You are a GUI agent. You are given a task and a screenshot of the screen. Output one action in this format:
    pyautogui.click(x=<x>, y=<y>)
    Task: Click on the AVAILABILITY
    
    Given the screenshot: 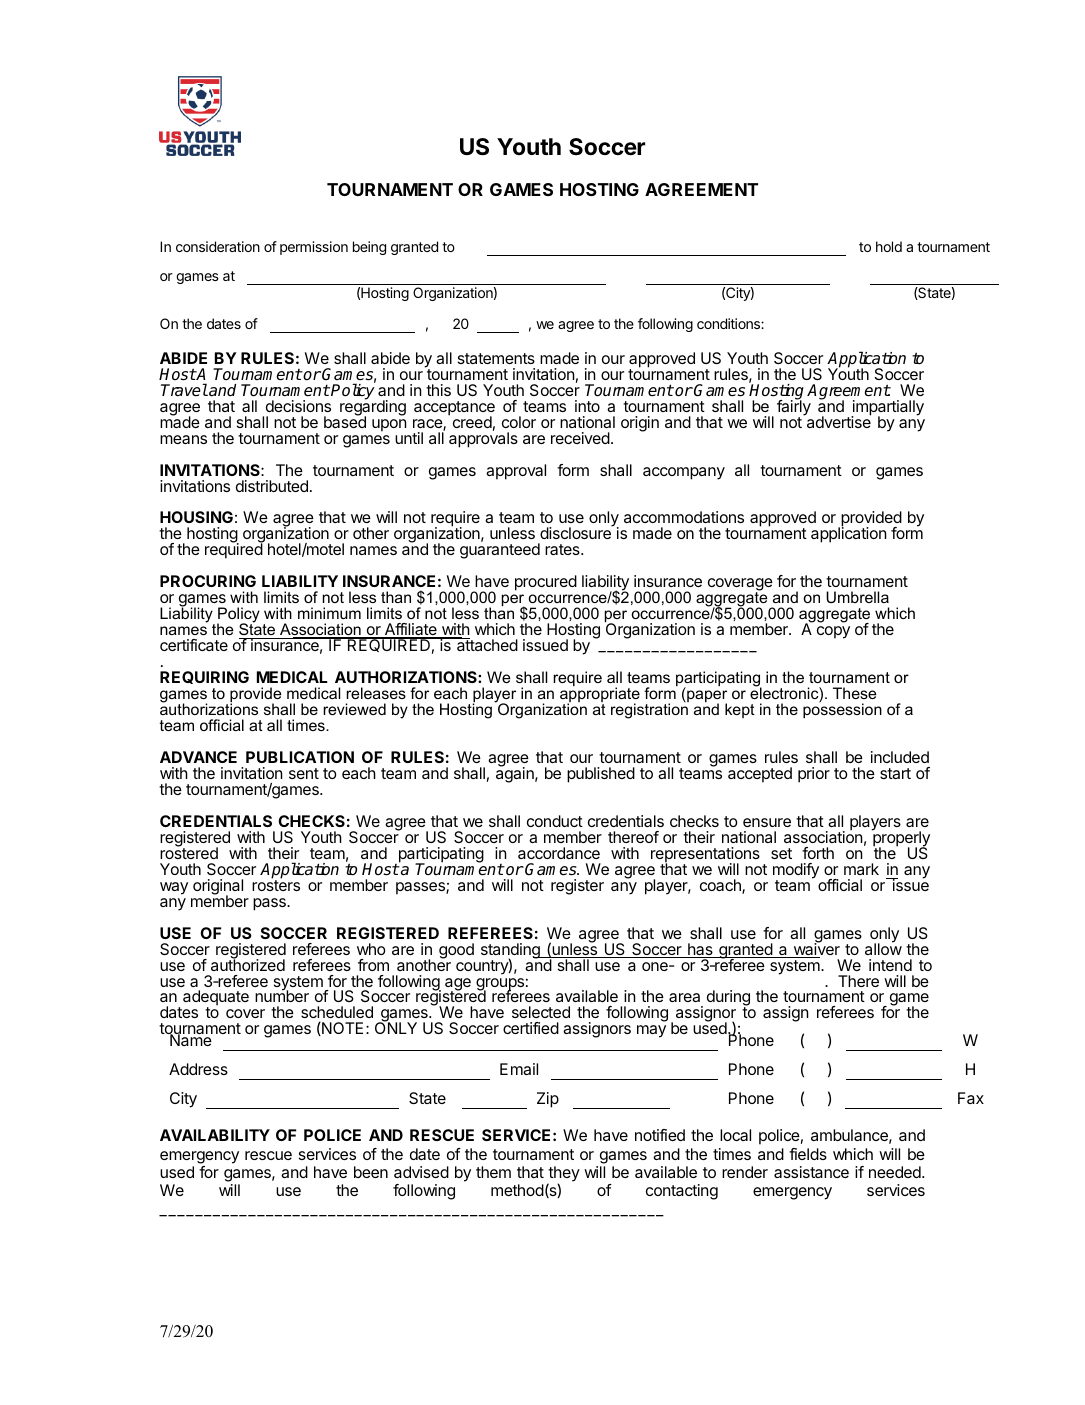 What is the action you would take?
    pyautogui.click(x=215, y=1135)
